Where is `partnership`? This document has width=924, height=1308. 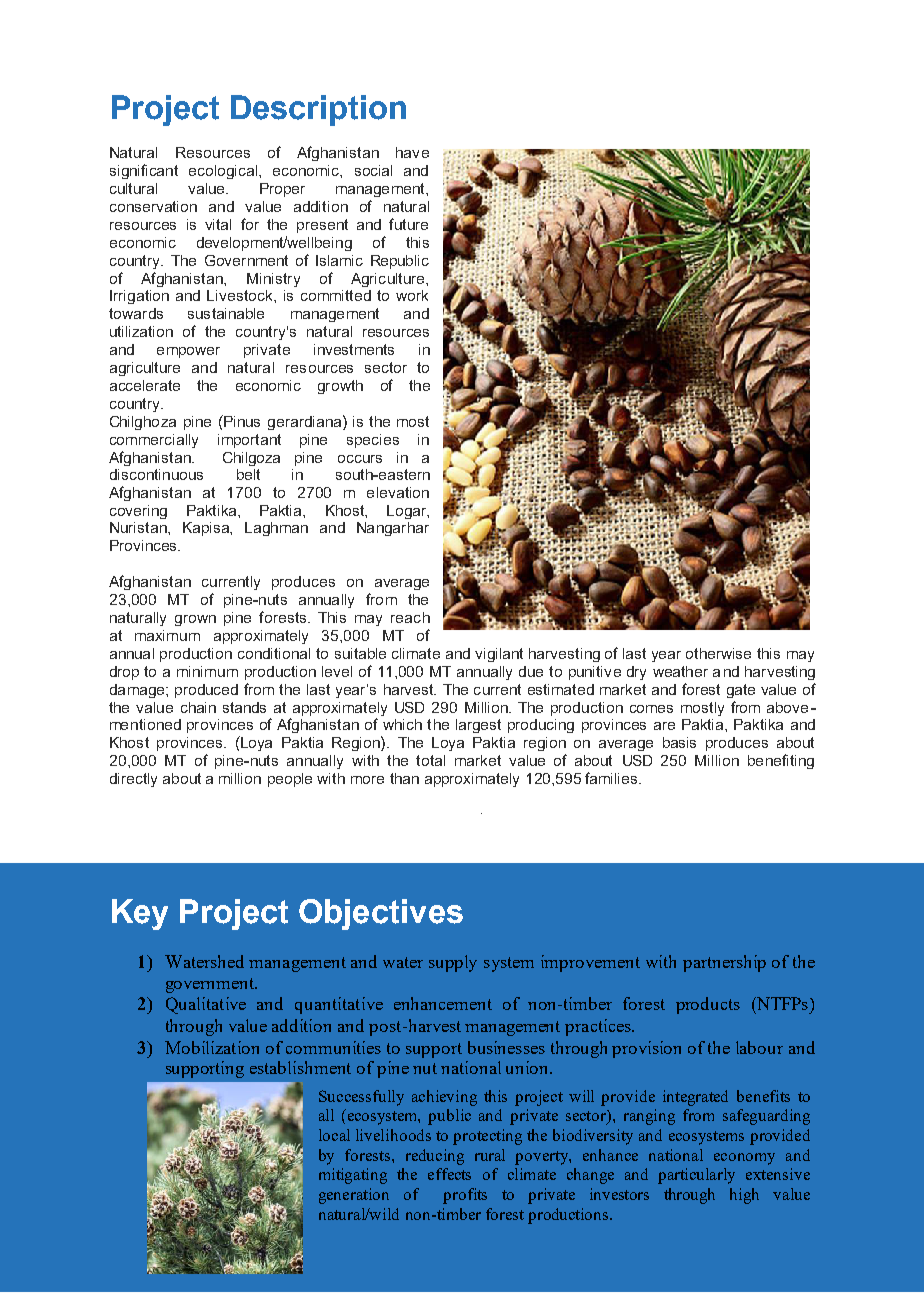
partnership is located at coordinates (724, 963).
